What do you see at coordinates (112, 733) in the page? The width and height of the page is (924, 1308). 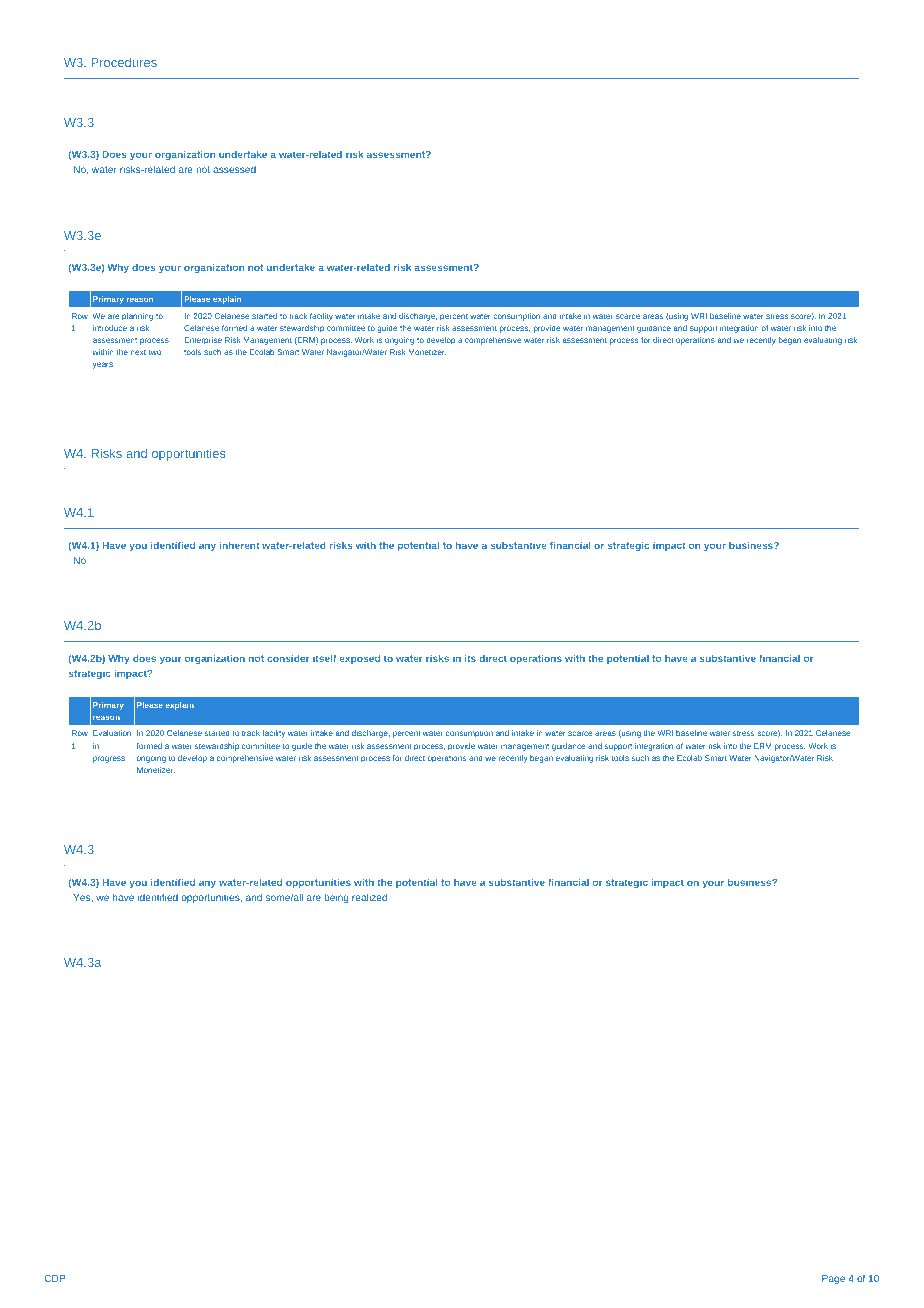 I see `Evaluation` at bounding box center [112, 733].
